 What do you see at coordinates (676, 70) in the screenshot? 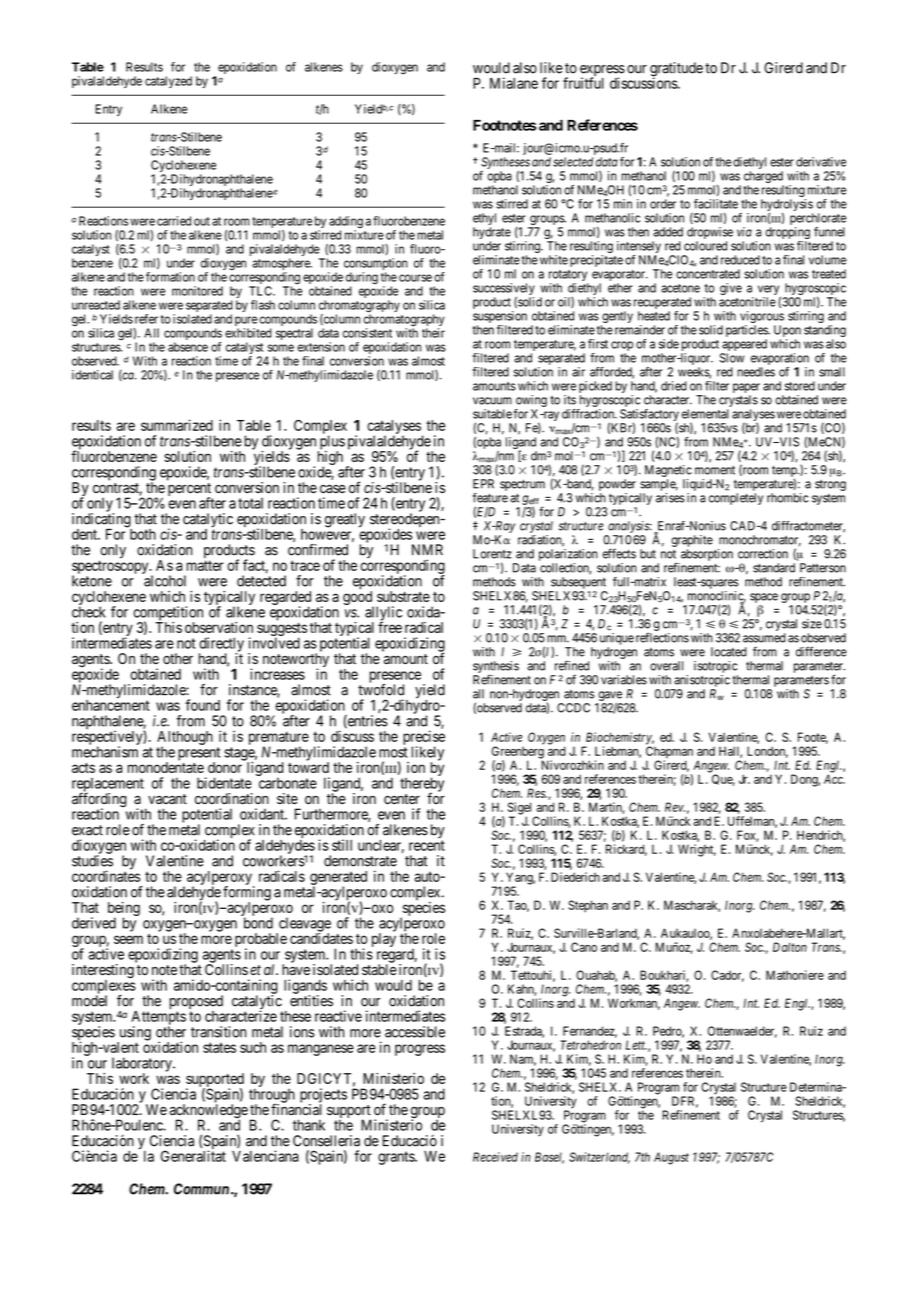
I see `gratitude` at bounding box center [676, 70].
